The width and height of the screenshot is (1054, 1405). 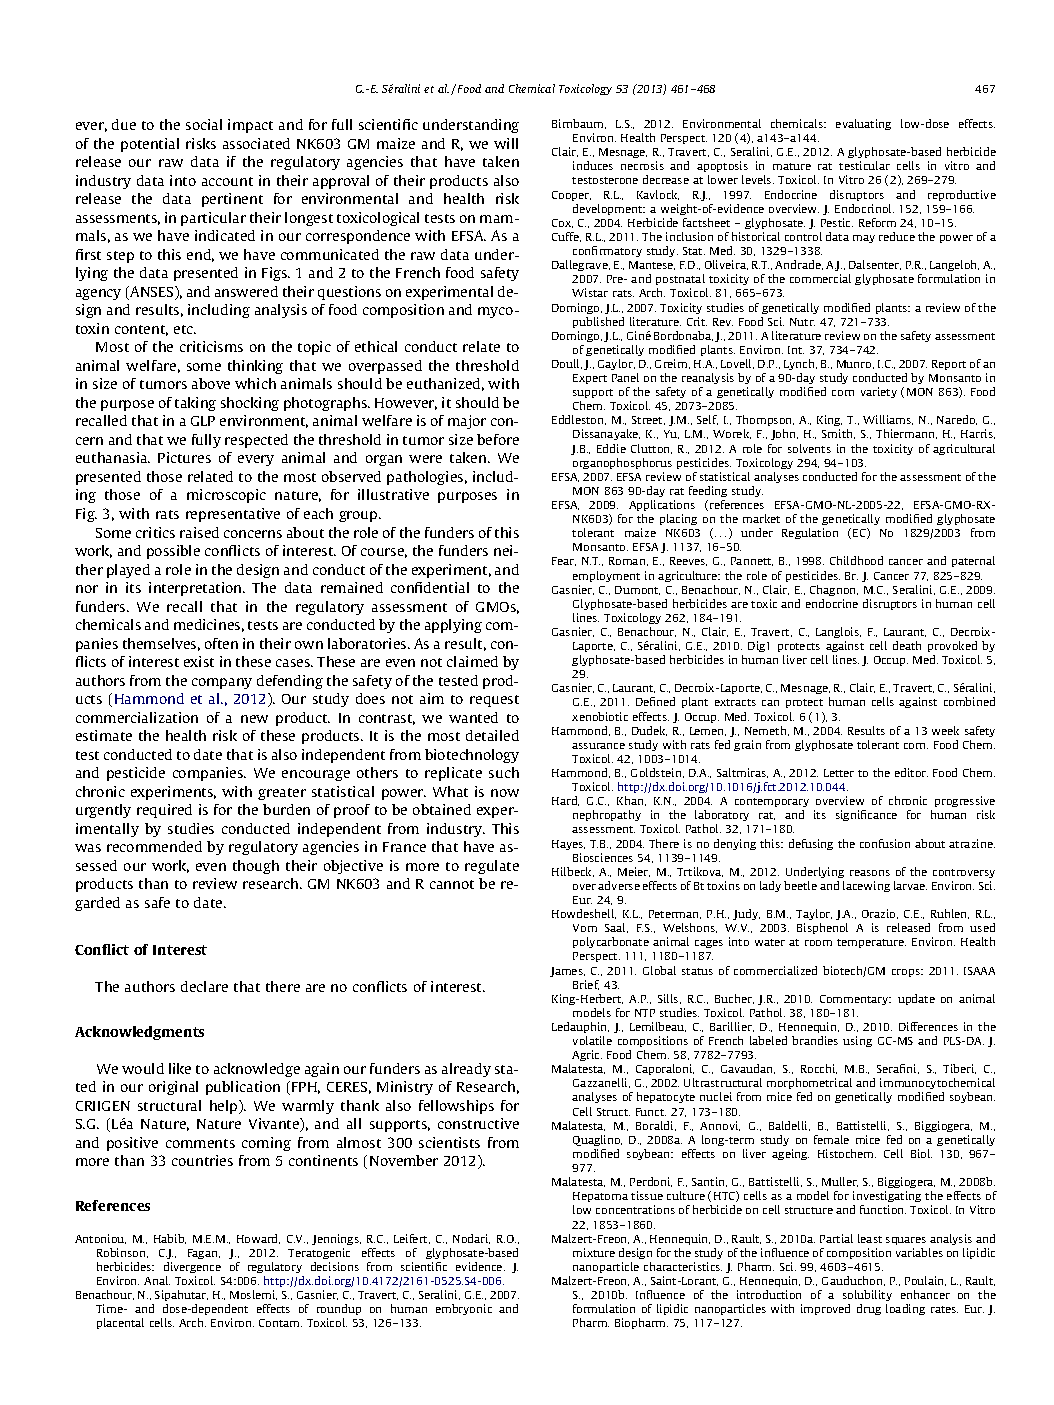 What do you see at coordinates (492, 735) in the screenshot?
I see `detailed` at bounding box center [492, 735].
